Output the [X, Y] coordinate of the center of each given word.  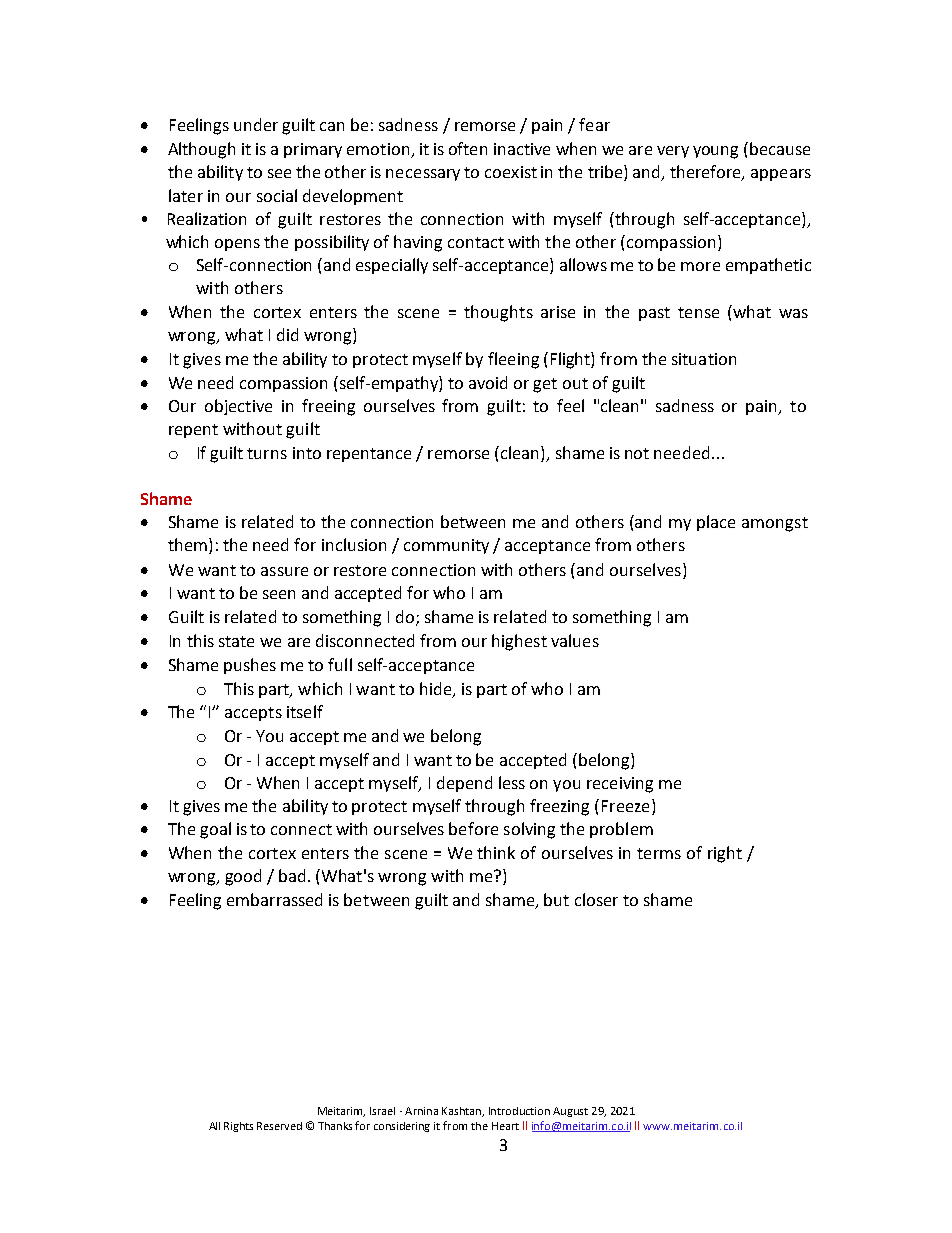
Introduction [519, 1111]
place [716, 523]
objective [238, 407]
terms [659, 853]
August [570, 1112]
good [243, 877]
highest [519, 642]
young [715, 152]
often [468, 148]
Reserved [279, 1126]
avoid [488, 382]
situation [704, 359]
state [236, 641]
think [496, 852]
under [256, 124]
